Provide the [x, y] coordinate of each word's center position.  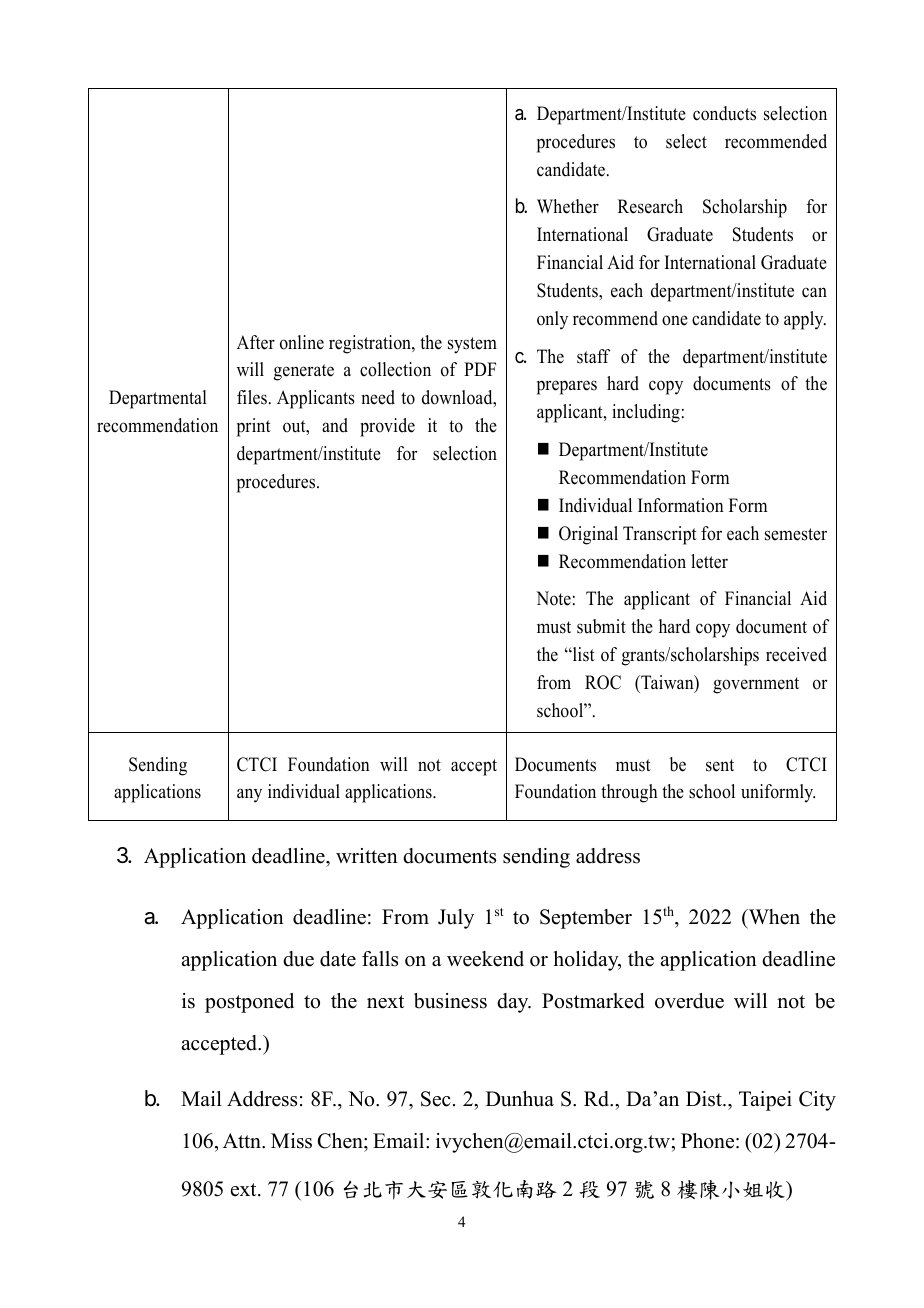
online [302, 342]
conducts [724, 113]
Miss [291, 1141]
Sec [436, 1099]
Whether [568, 206]
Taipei [765, 1101]
